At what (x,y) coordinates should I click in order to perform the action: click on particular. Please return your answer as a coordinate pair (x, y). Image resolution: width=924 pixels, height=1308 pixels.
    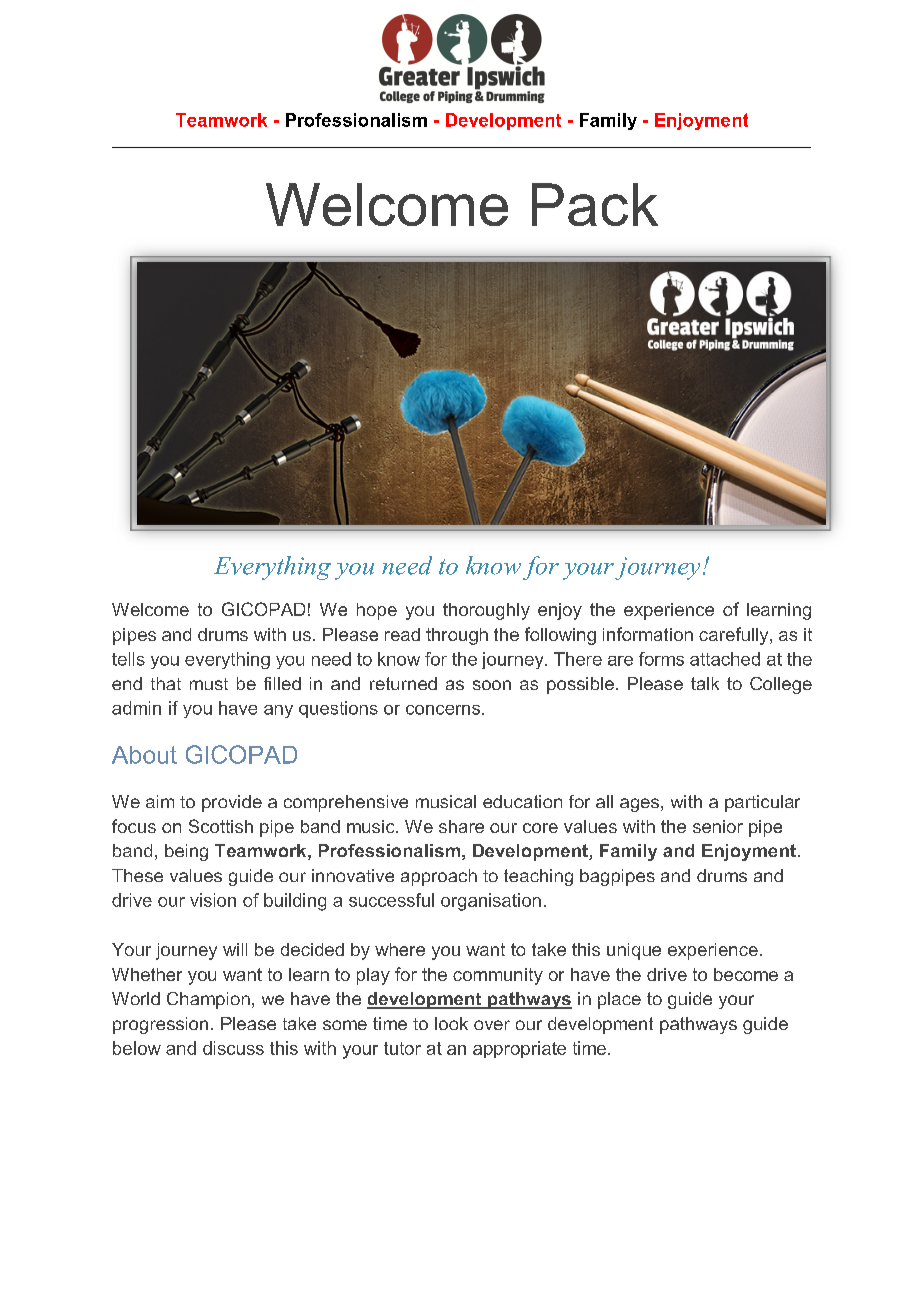
    Looking at the image, I should click on (762, 803).
